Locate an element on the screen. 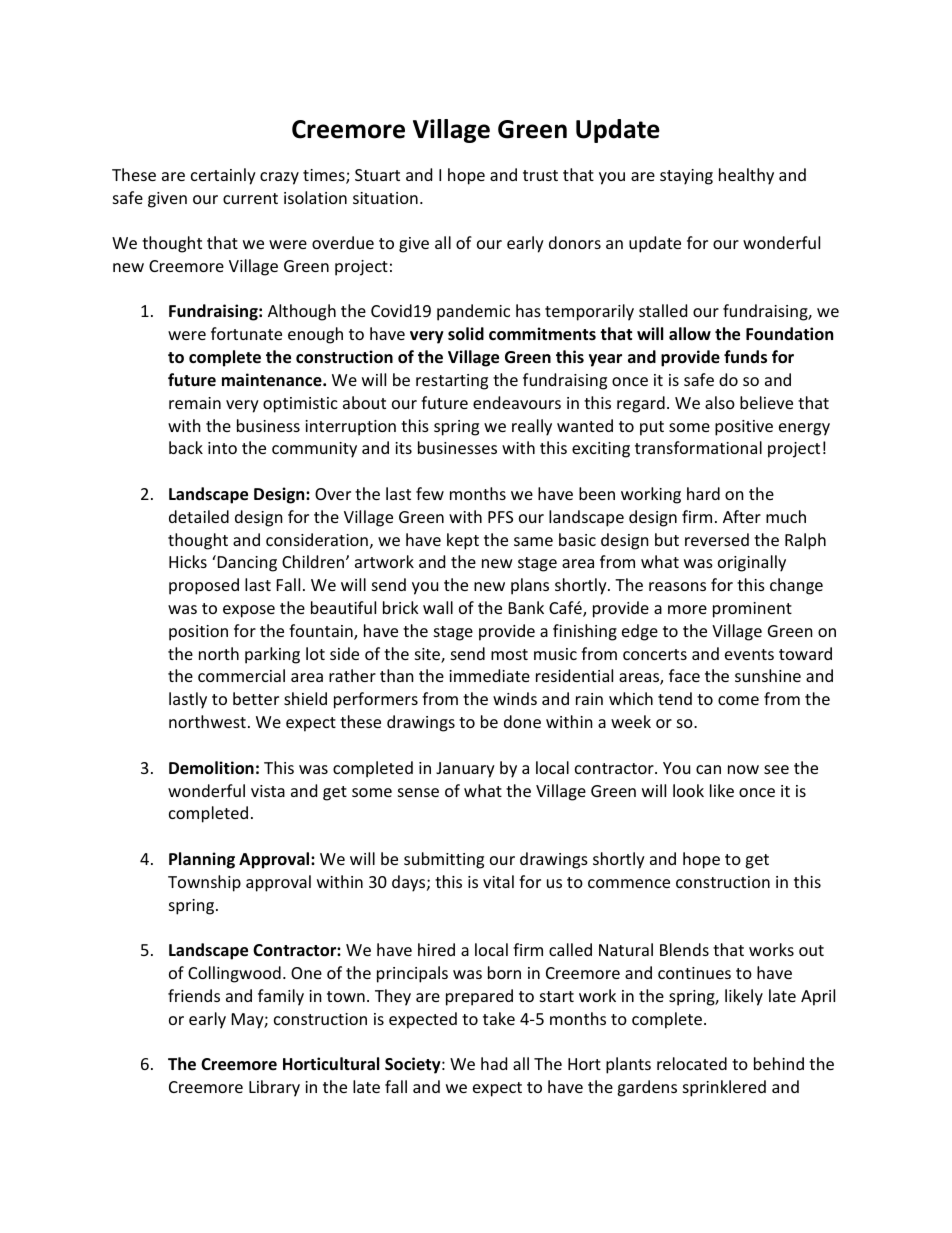 The image size is (952, 1233). into is located at coordinates (222, 448).
